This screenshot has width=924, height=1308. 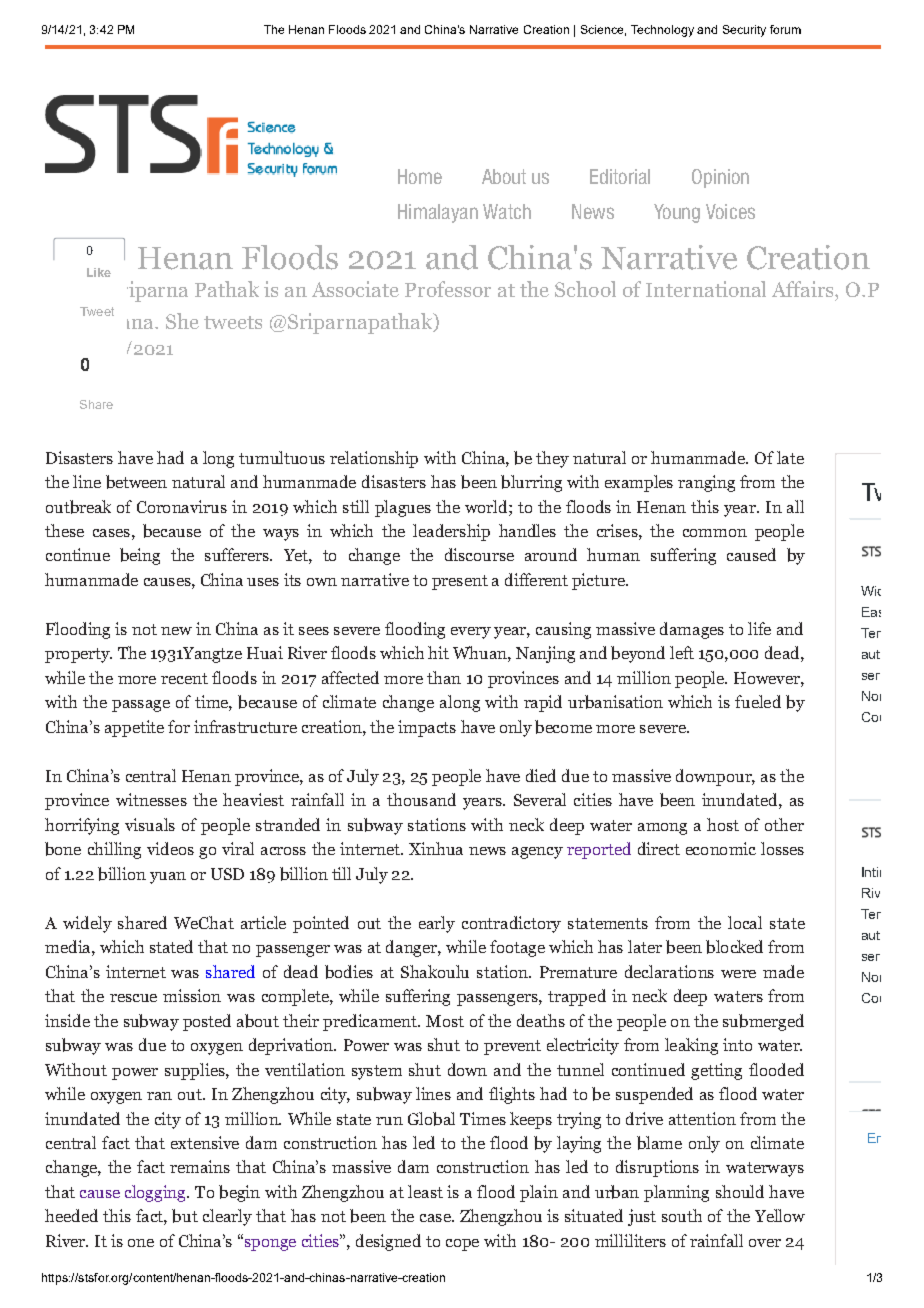 What do you see at coordinates (692, 630) in the screenshot?
I see `damages` at bounding box center [692, 630].
